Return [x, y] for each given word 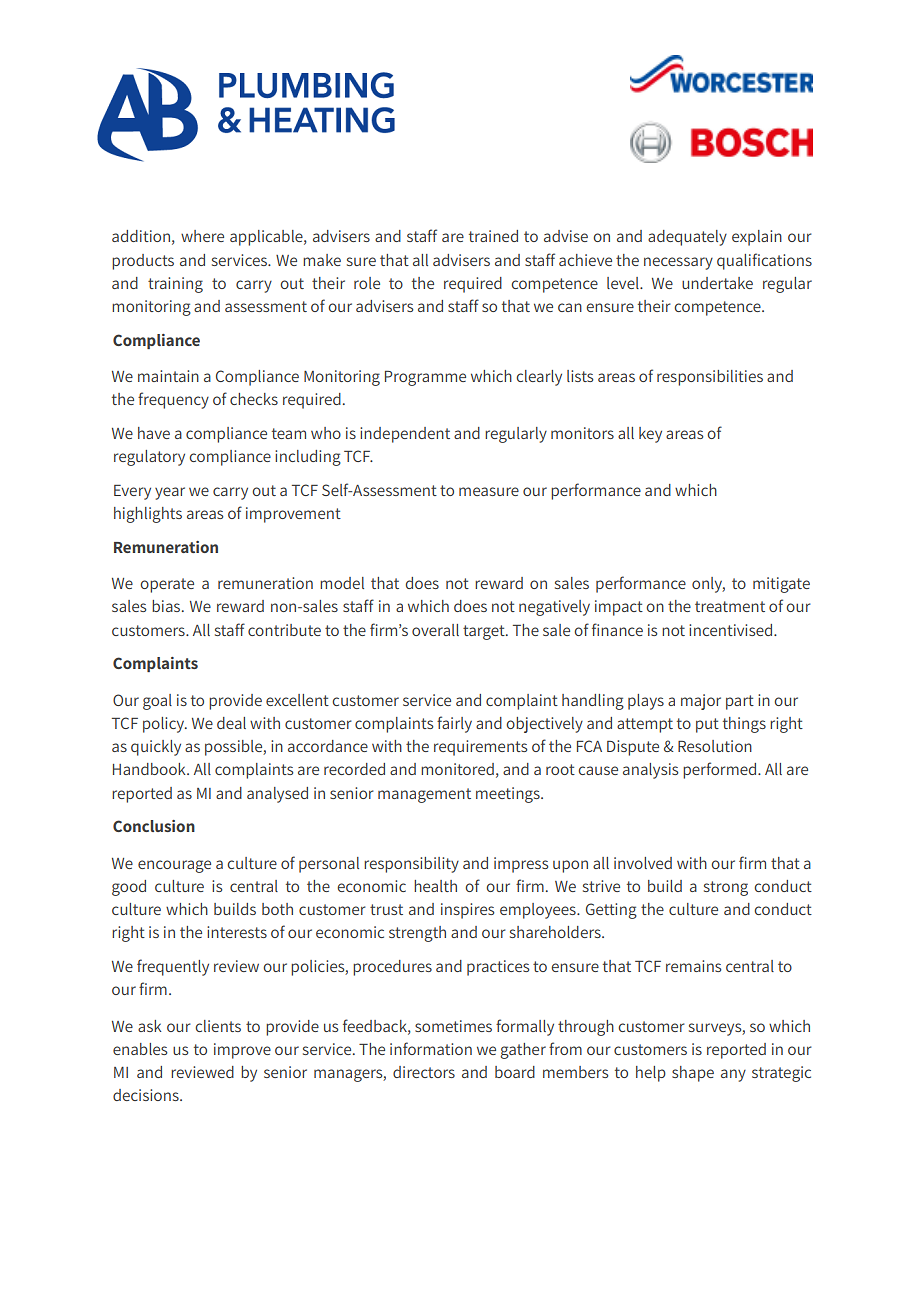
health [435, 886]
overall [435, 630]
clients [218, 1026]
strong [726, 888]
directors [424, 1072]
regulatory [149, 458]
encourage [174, 866]
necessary [678, 263]
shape [693, 1074]
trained [493, 236]
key [650, 435]
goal [157, 702]
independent [405, 435]
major [701, 702]
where [202, 236]
